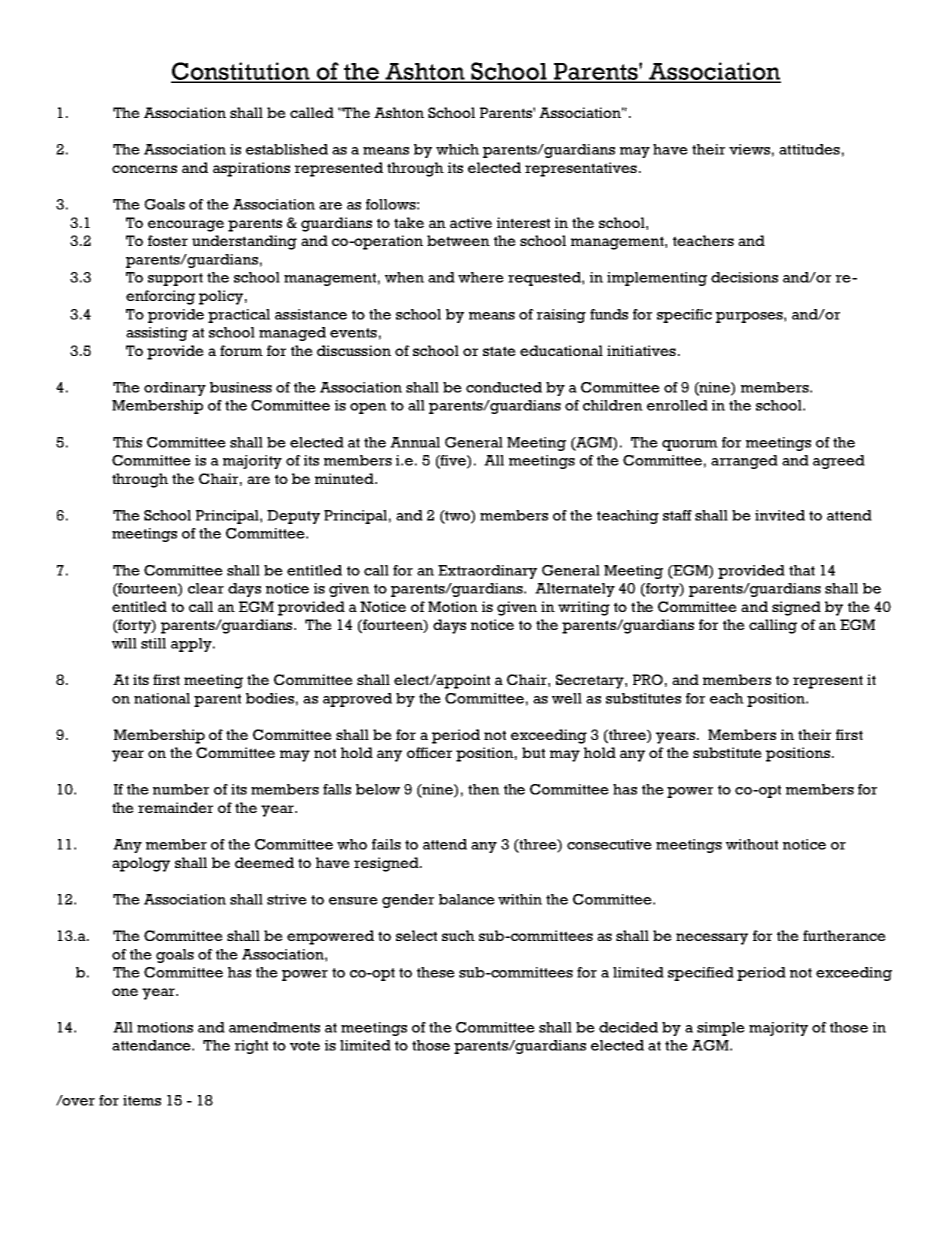 The width and height of the screenshot is (952, 1233). Describe the element at coordinates (457, 149) in the screenshot. I see `which` at that location.
